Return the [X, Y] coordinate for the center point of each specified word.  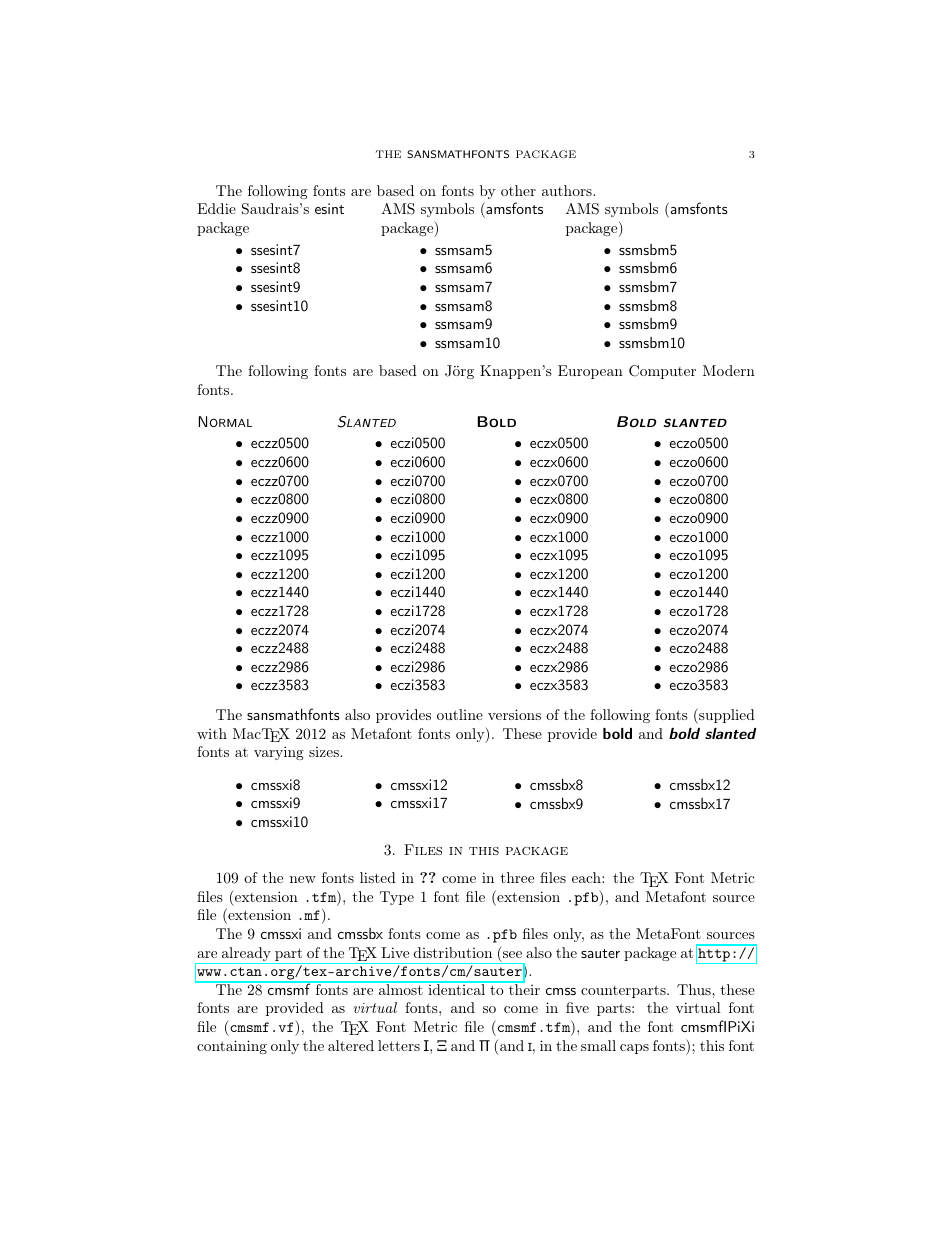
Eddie [216, 208]
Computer [662, 372]
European [590, 372]
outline [460, 714]
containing [232, 1047]
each [587, 877]
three [517, 877]
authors [568, 190]
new [303, 879]
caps [634, 1049]
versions [514, 714]
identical [456, 988]
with [212, 733]
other [518, 190]
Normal [225, 421]
